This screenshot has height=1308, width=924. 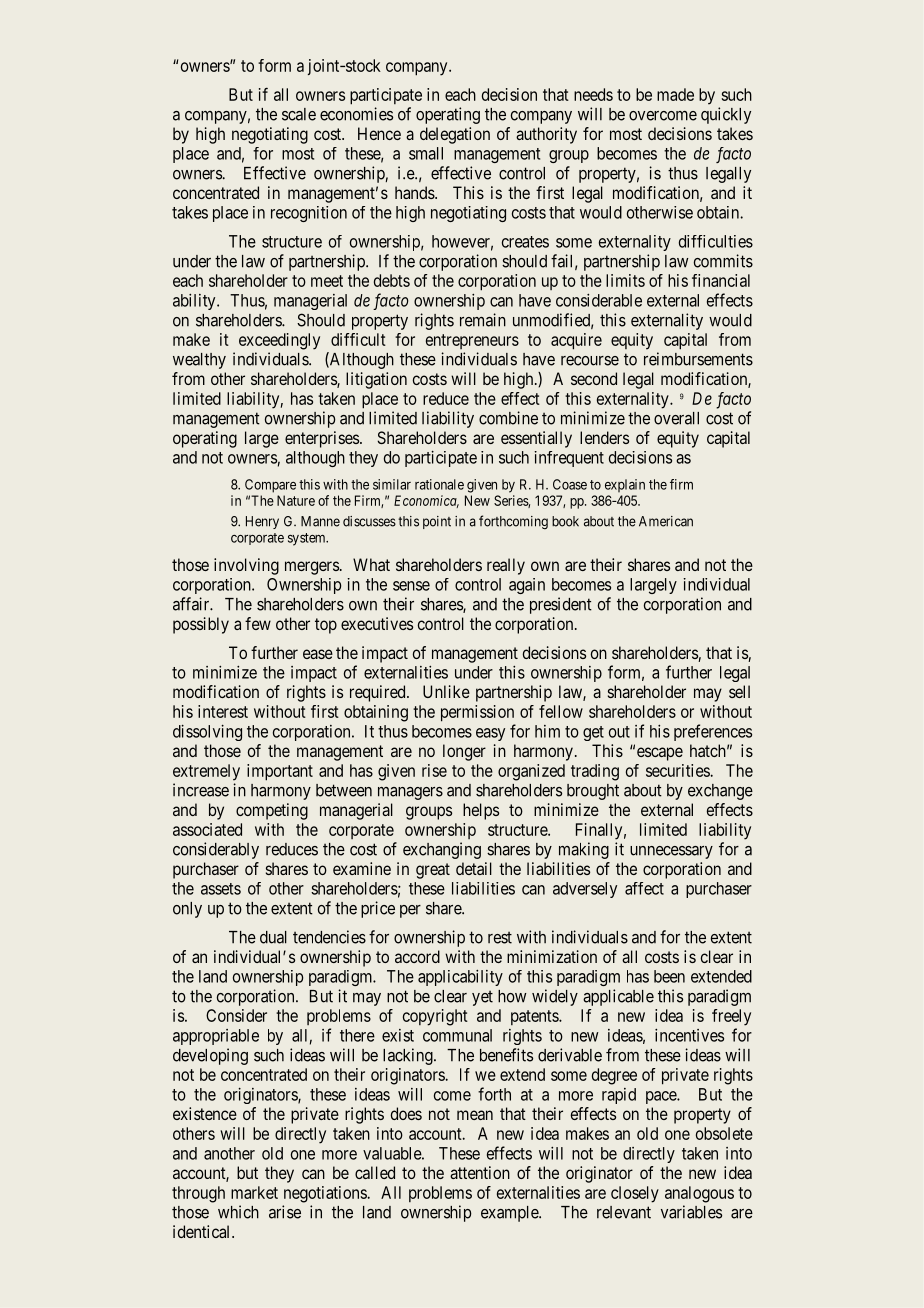 I want to click on scale, so click(x=299, y=114).
